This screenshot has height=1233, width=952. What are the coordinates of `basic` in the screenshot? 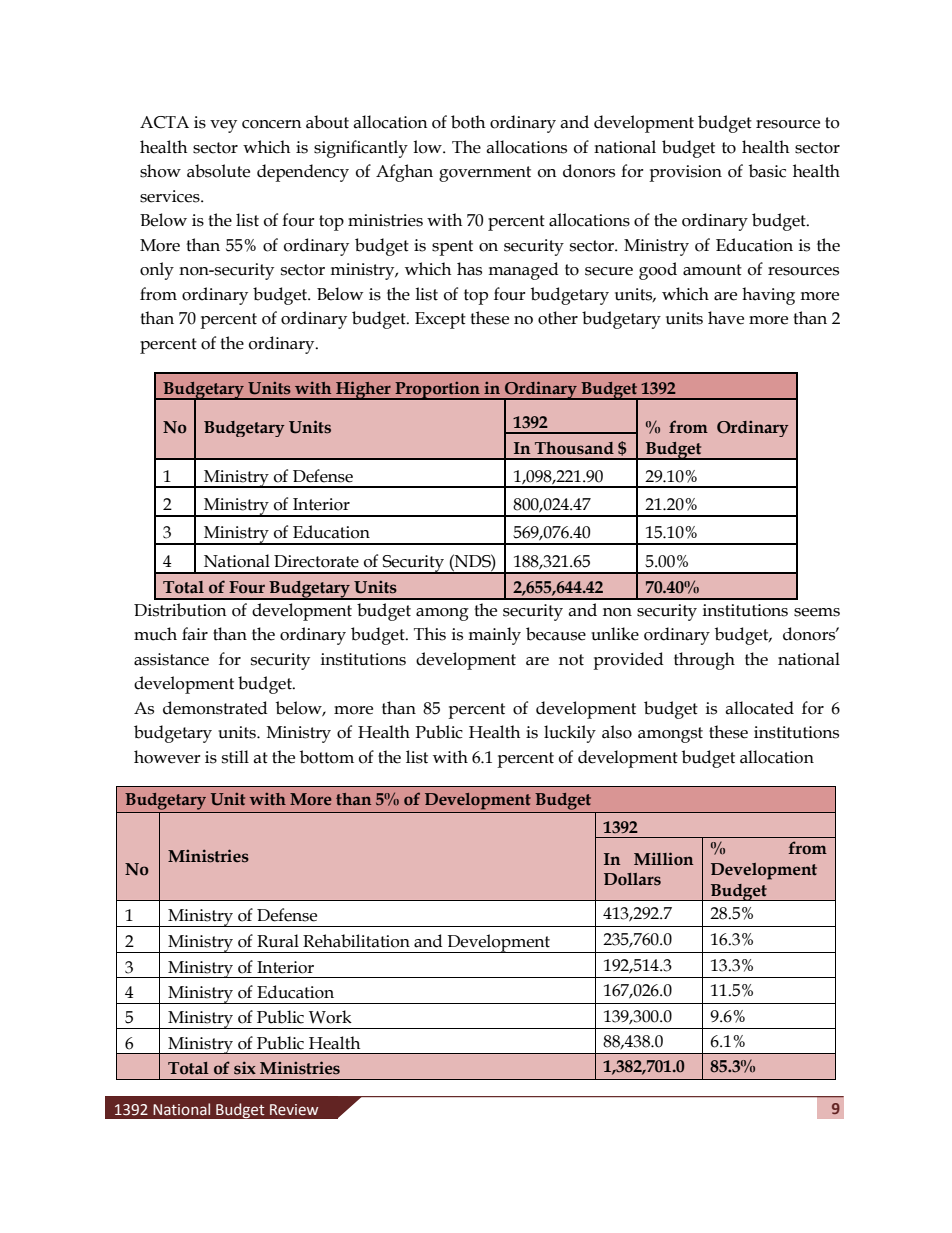 It's located at (767, 171).
